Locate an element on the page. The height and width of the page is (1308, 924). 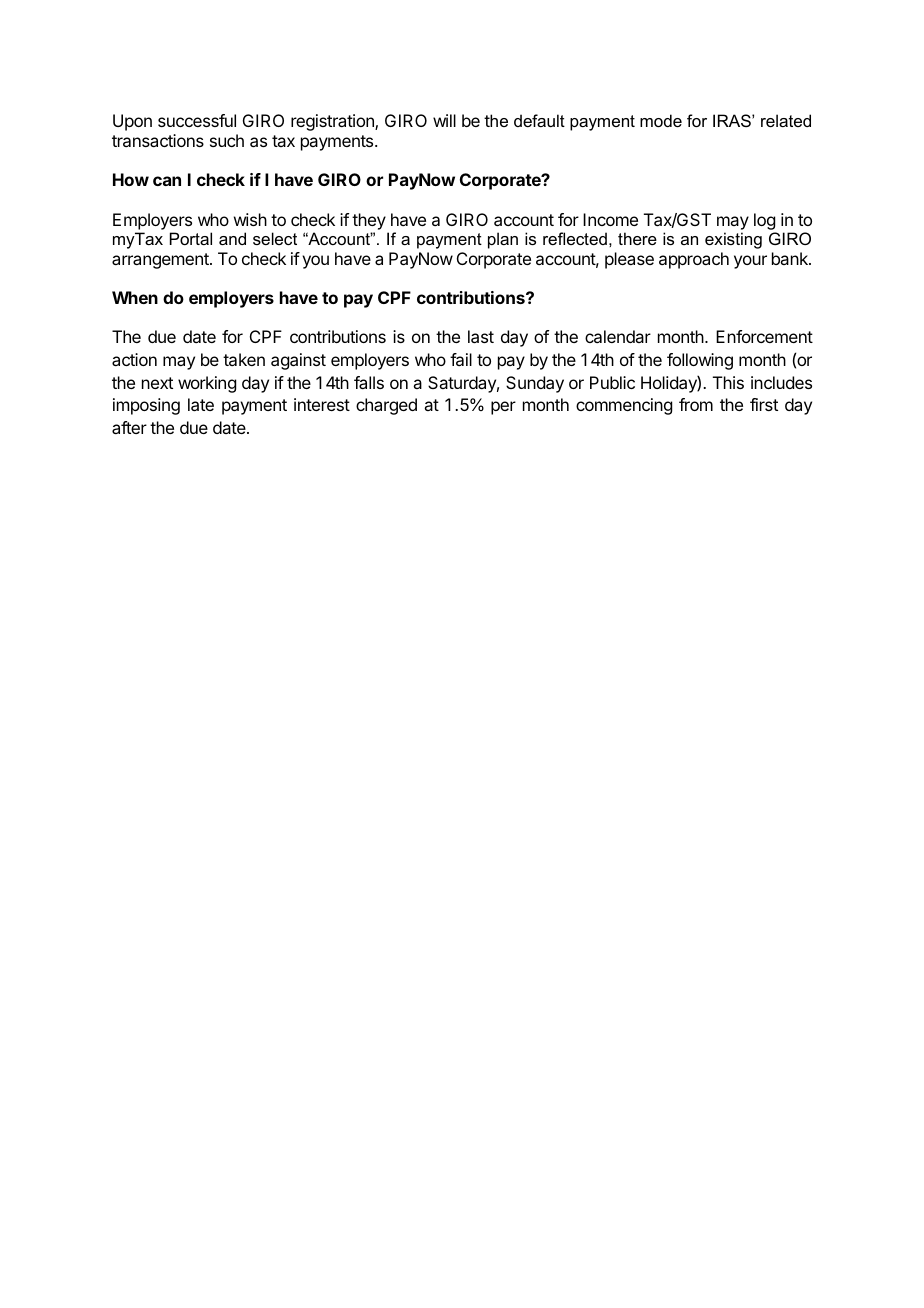
will is located at coordinates (444, 120).
